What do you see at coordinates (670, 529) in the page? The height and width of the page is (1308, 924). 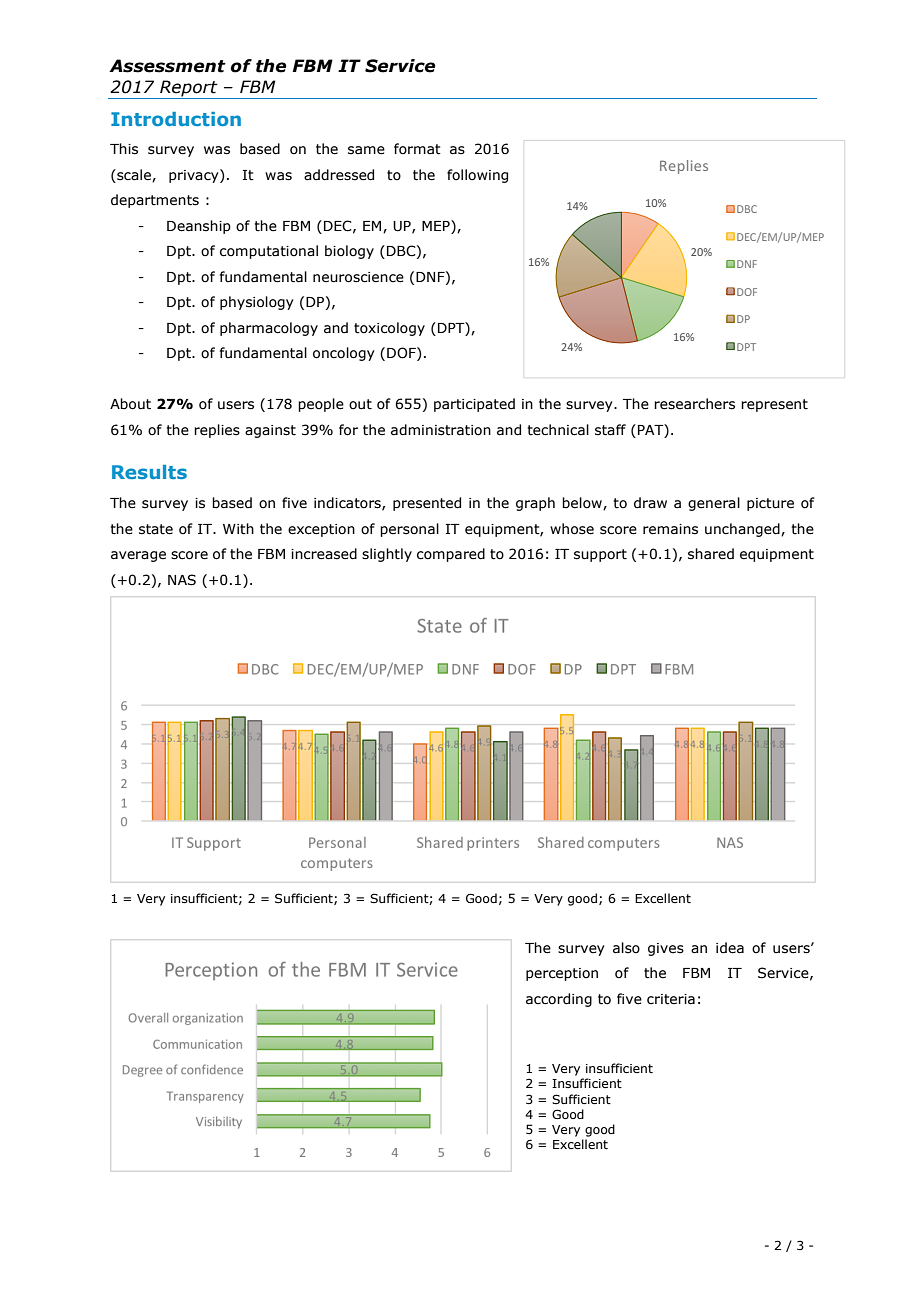 I see `remains` at bounding box center [670, 529].
